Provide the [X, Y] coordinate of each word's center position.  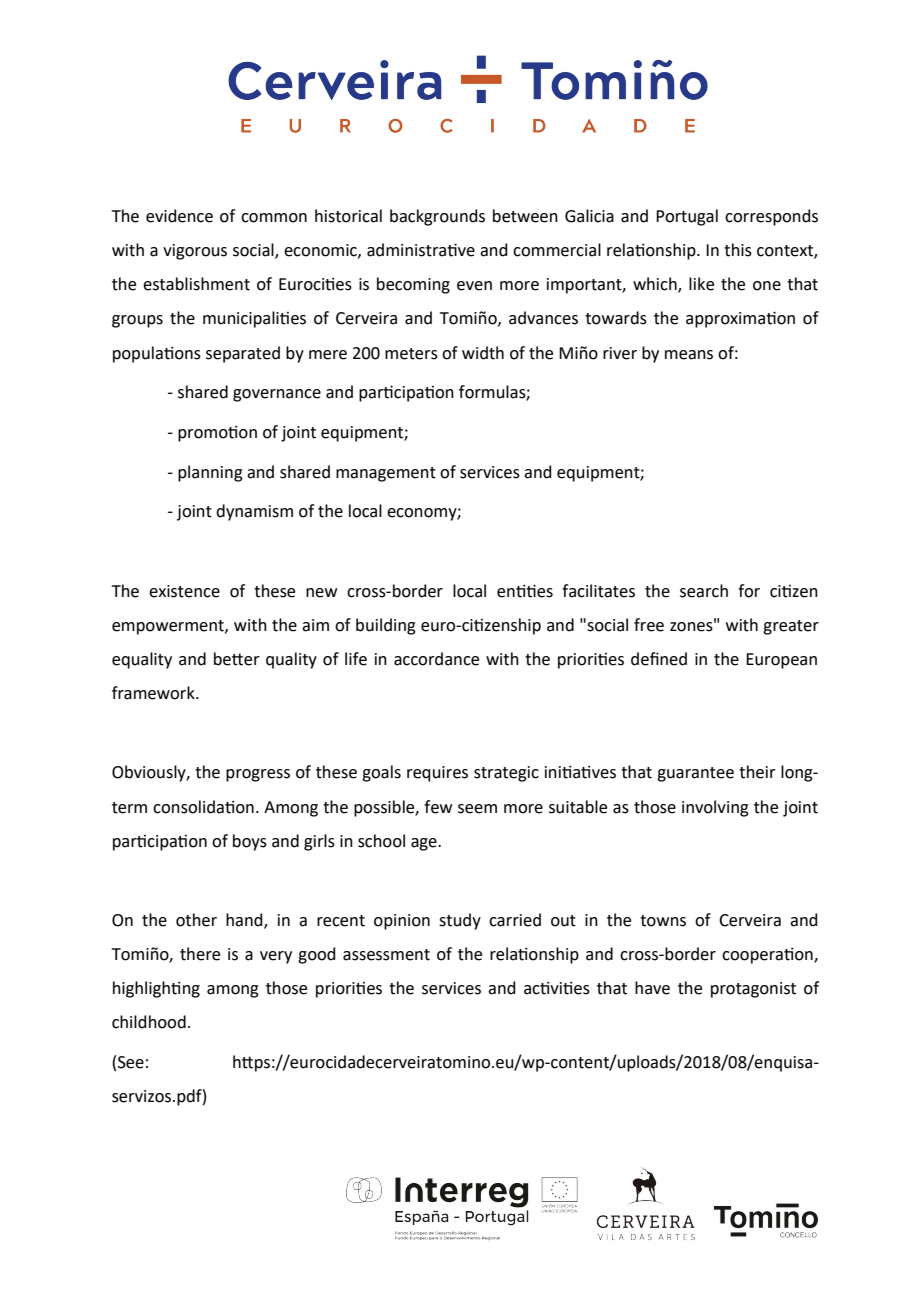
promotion [217, 434]
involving [715, 808]
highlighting [156, 989]
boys [250, 842]
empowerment [169, 627]
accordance [436, 659]
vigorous [195, 252]
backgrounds [437, 217]
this [738, 250]
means [689, 355]
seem [477, 809]
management [386, 474]
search [704, 591]
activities [557, 988]
